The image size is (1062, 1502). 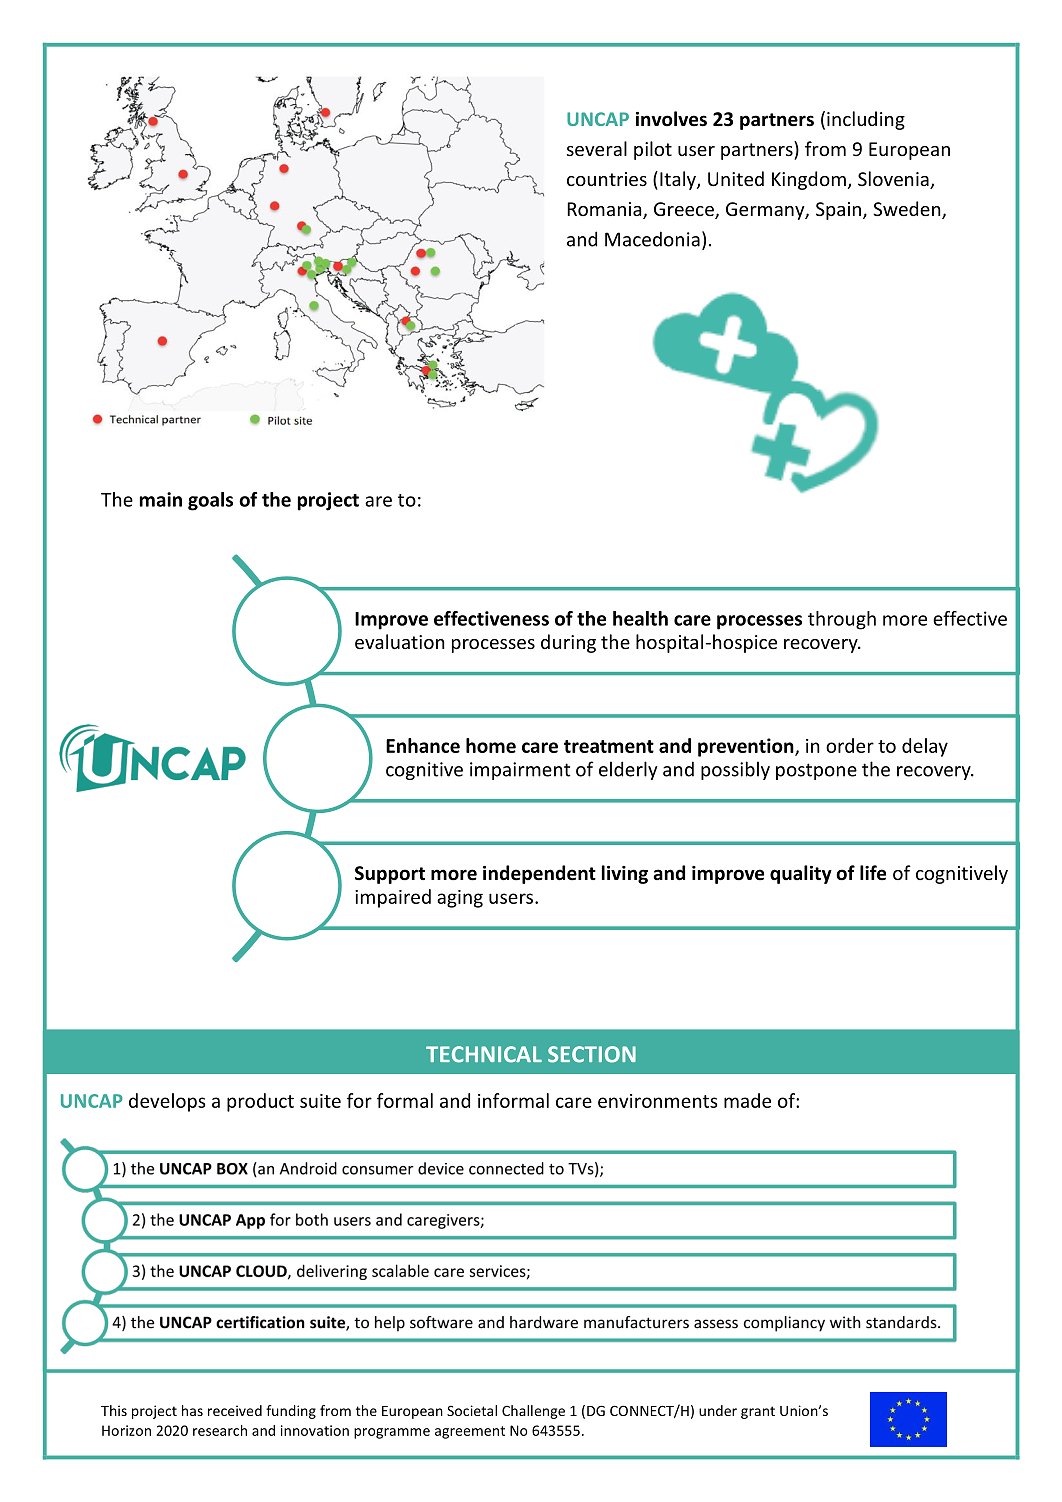 I want to click on Challenge, so click(x=533, y=1412).
